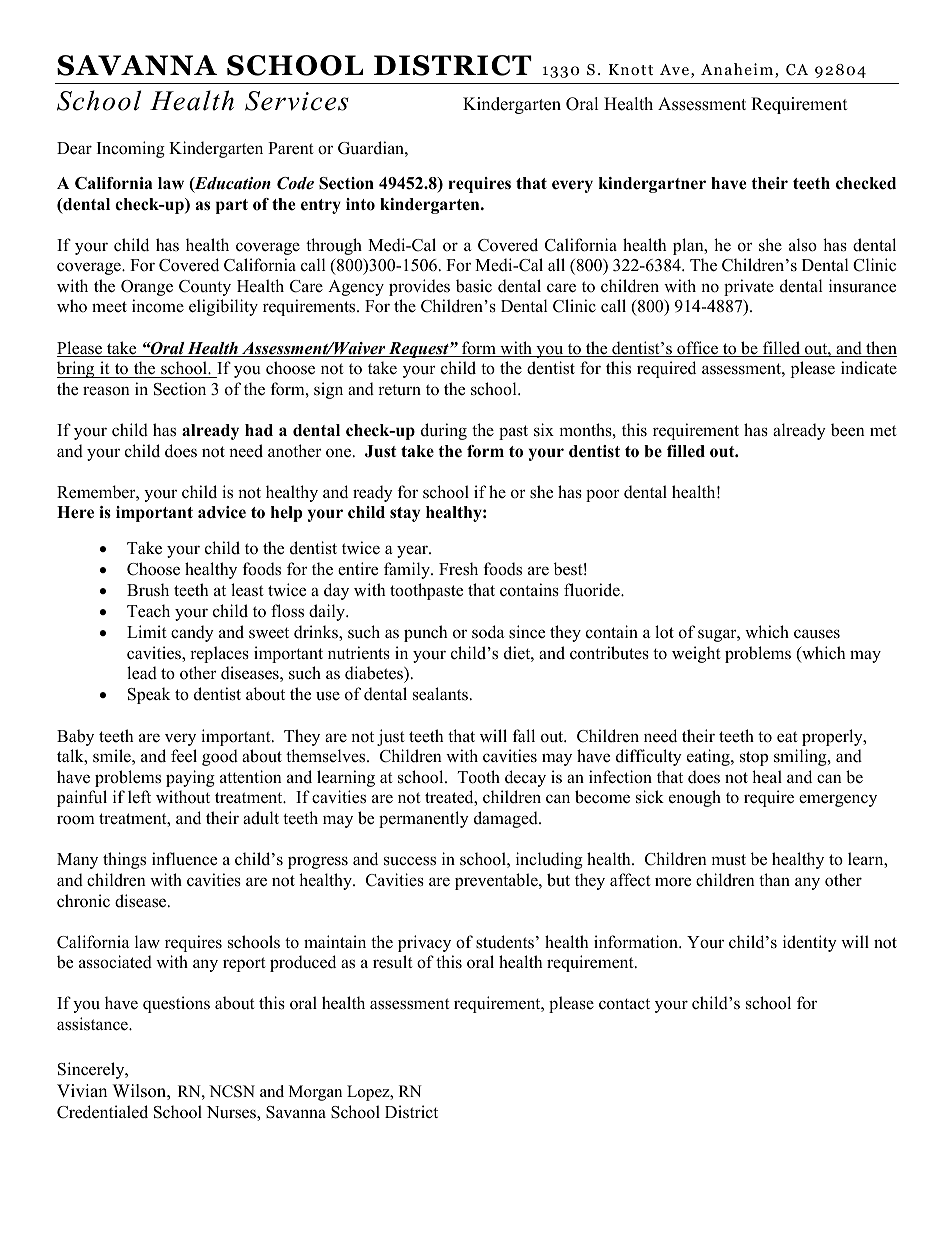 This image has height=1233, width=952. Describe the element at coordinates (848, 430) in the image. I see `been` at that location.
